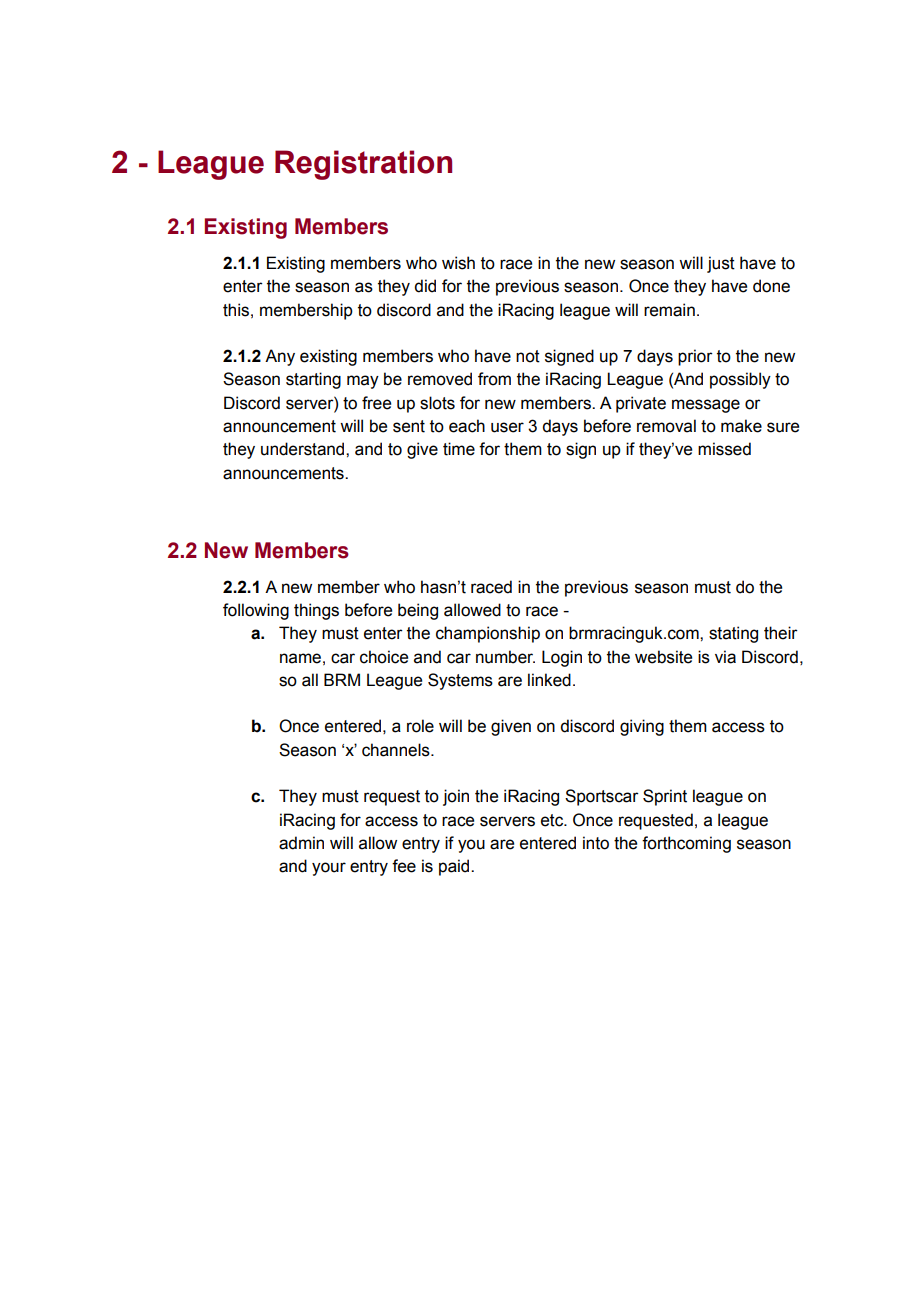 The image size is (924, 1307). What do you see at coordinates (304, 449) in the screenshot?
I see `understand` at bounding box center [304, 449].
